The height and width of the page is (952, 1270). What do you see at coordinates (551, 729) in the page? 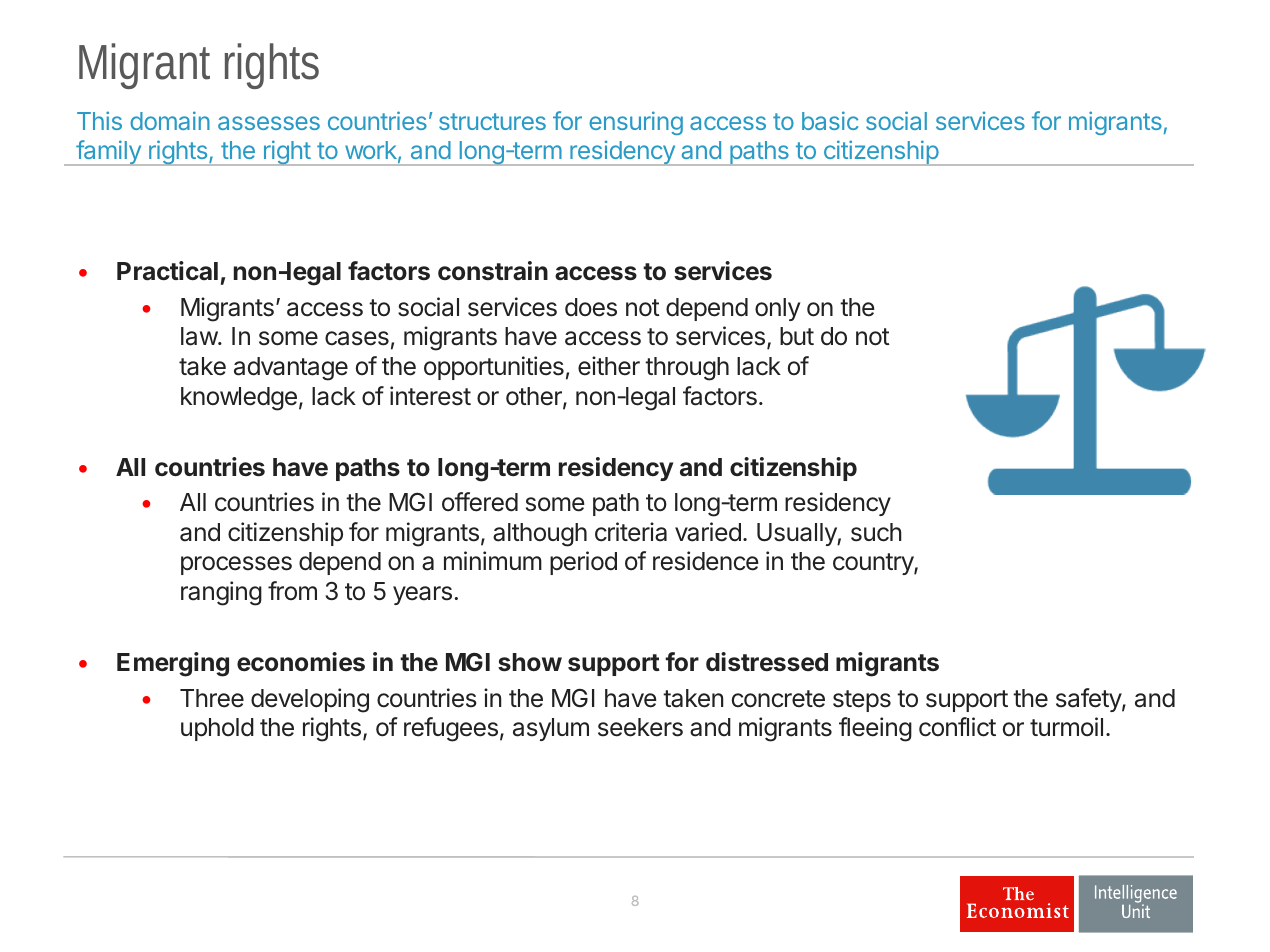
I see `asylum` at bounding box center [551, 729].
